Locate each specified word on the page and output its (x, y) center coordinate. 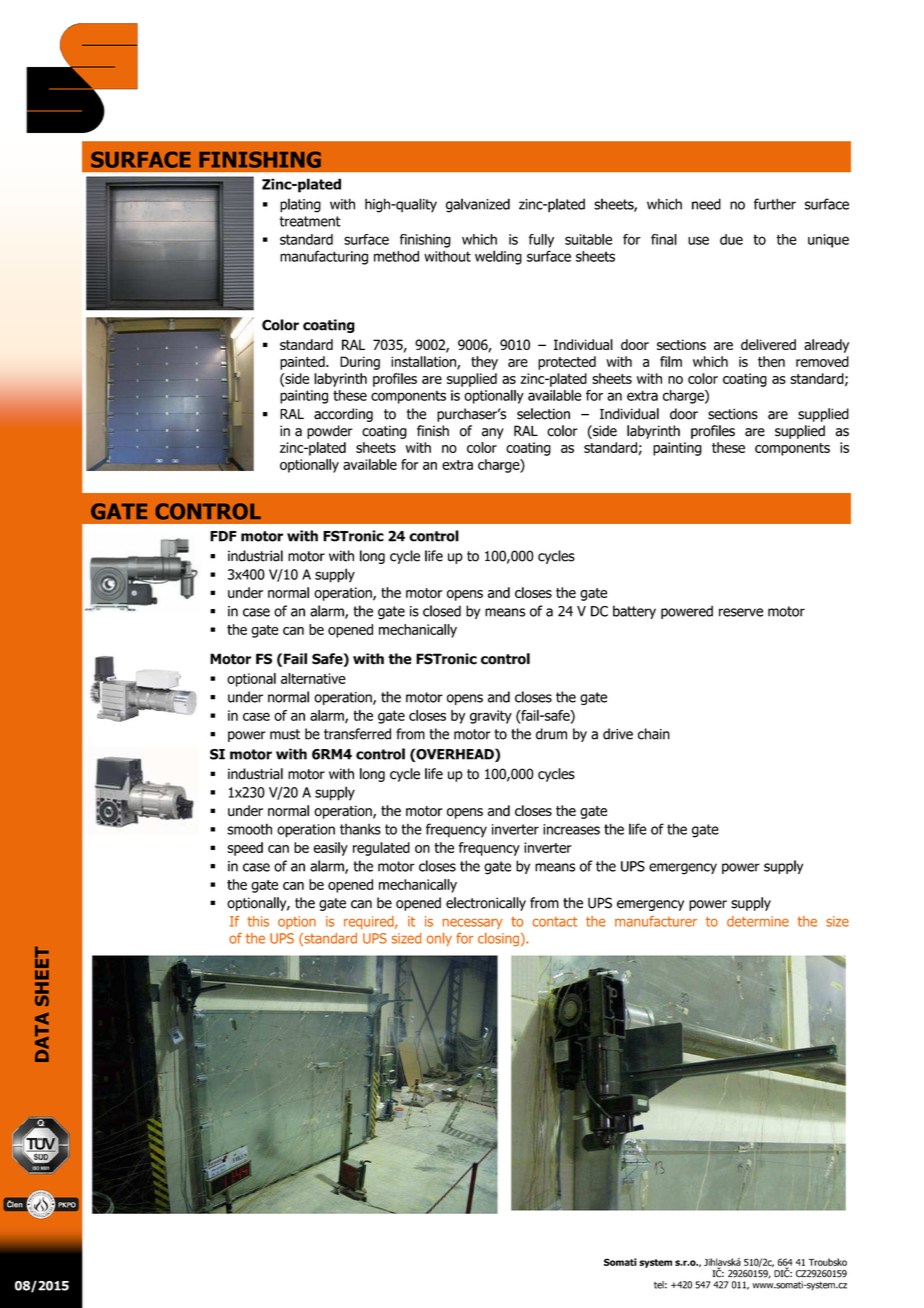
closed (442, 611)
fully (541, 241)
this (258, 921)
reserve (741, 612)
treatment (310, 221)
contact (555, 922)
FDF (223, 536)
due (731, 239)
